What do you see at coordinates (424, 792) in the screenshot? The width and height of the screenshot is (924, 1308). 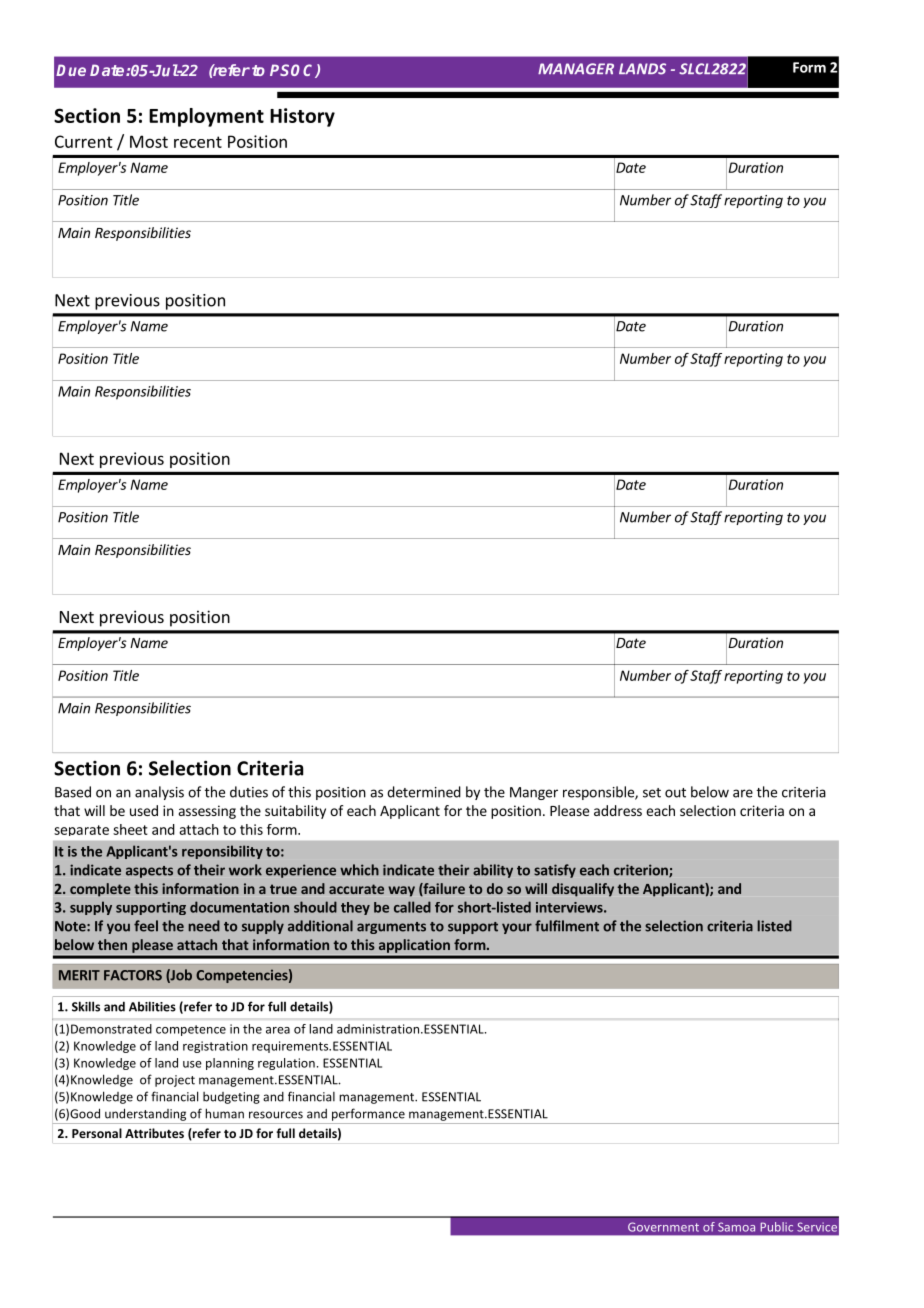 I see `determined` at bounding box center [424, 792].
